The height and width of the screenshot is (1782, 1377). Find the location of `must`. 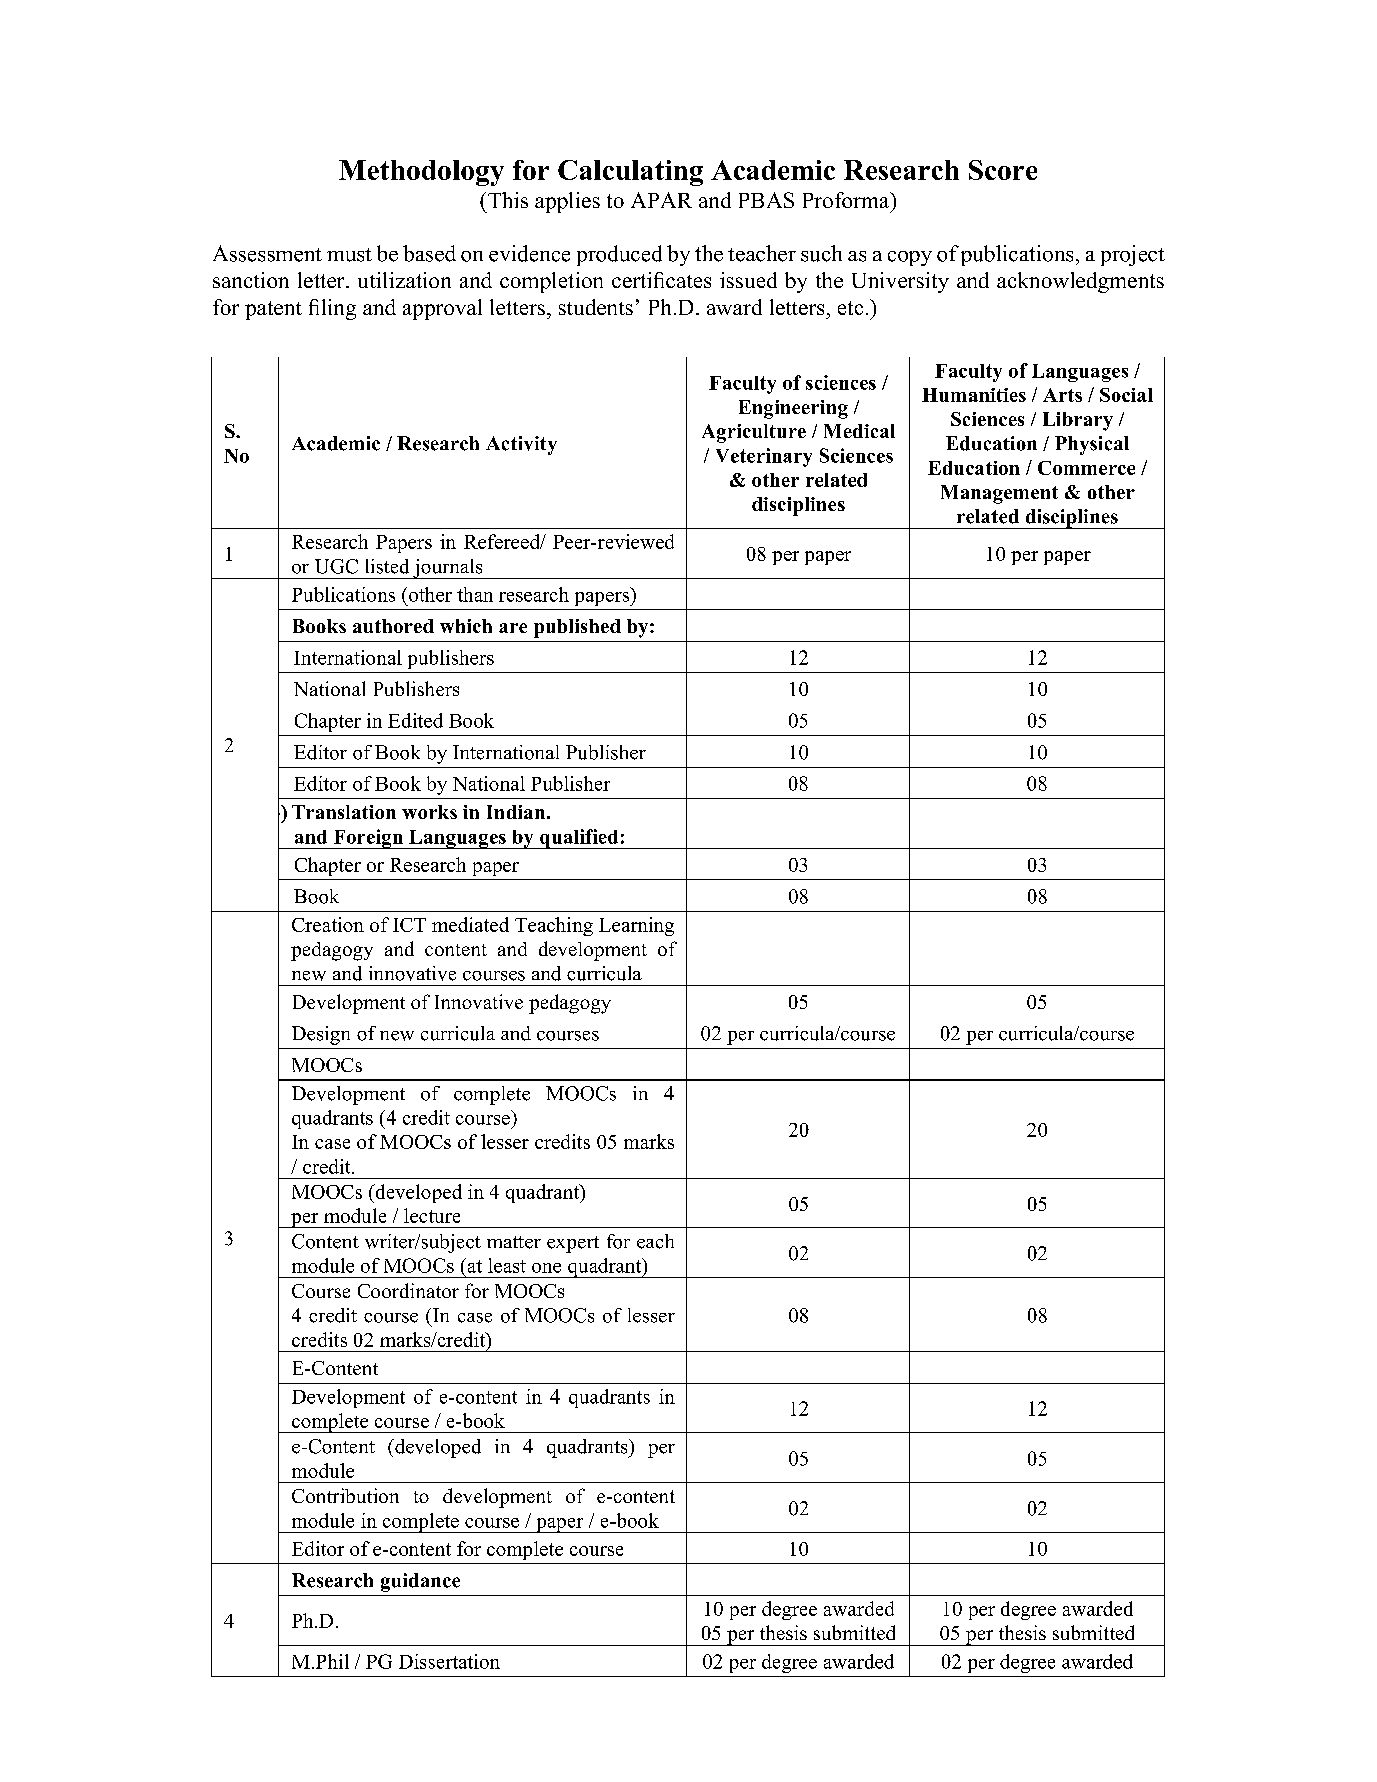

must is located at coordinates (349, 255).
